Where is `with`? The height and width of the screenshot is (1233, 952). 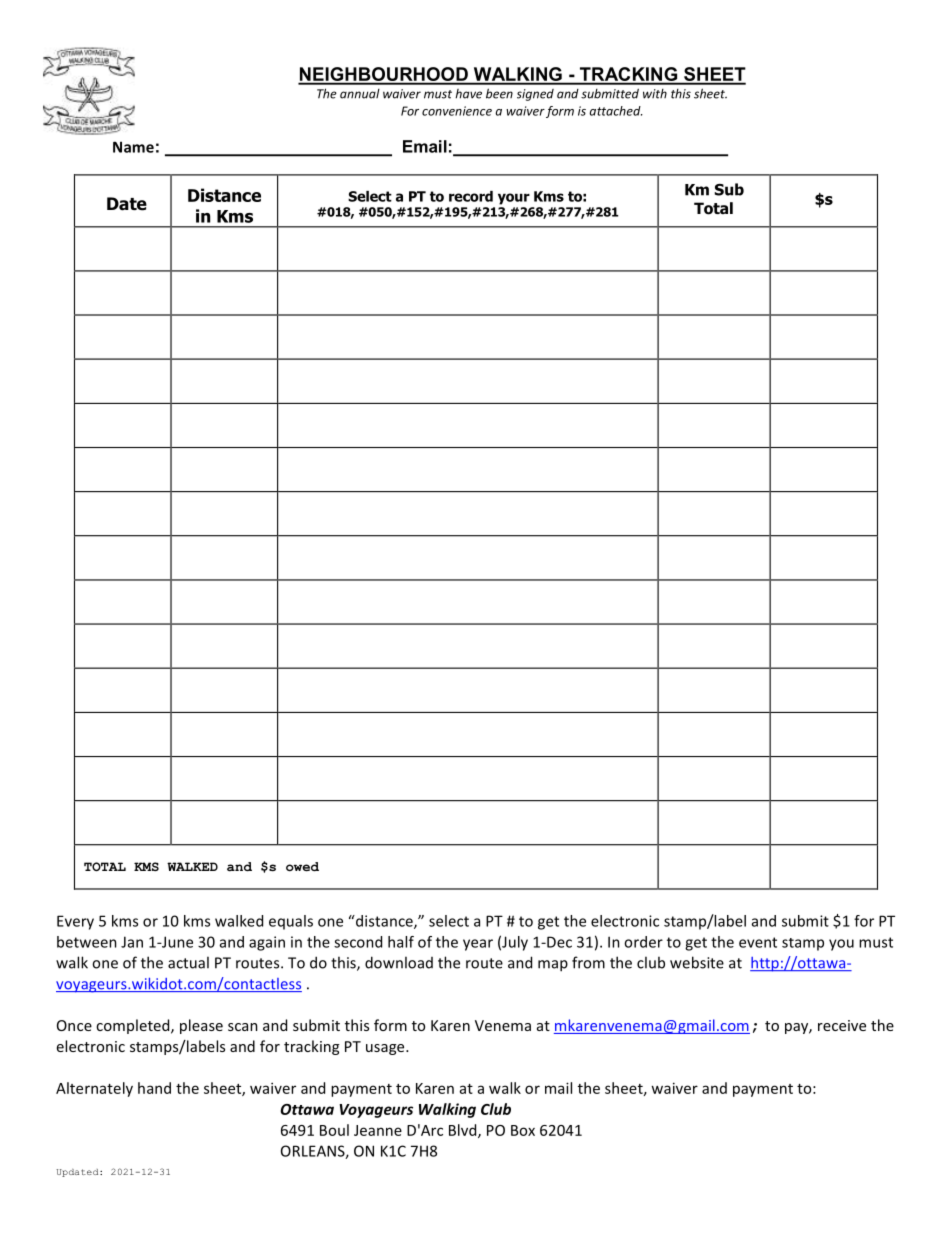 with is located at coordinates (655, 94).
